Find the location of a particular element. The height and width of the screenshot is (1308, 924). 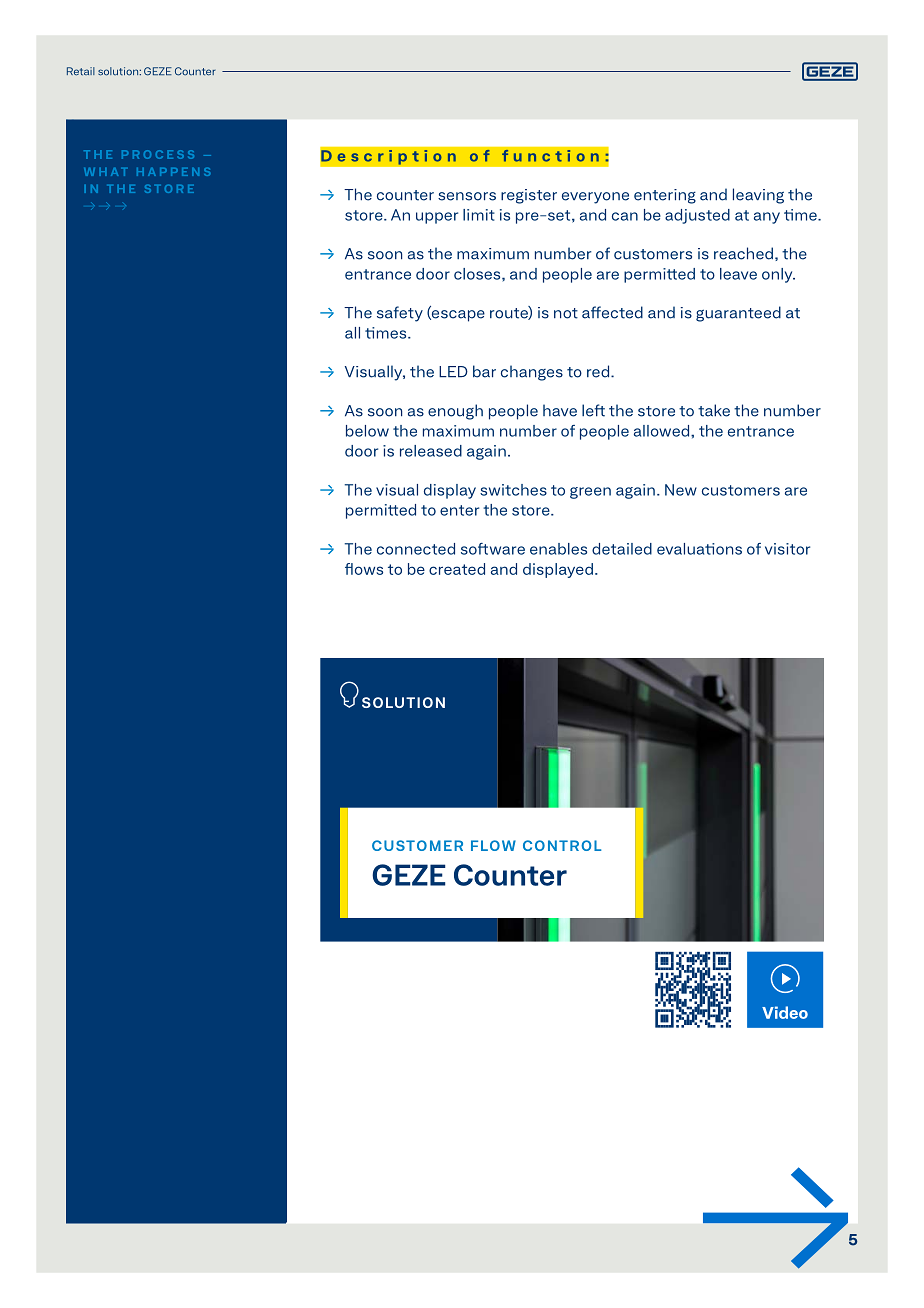

CONTROL is located at coordinates (562, 845).
